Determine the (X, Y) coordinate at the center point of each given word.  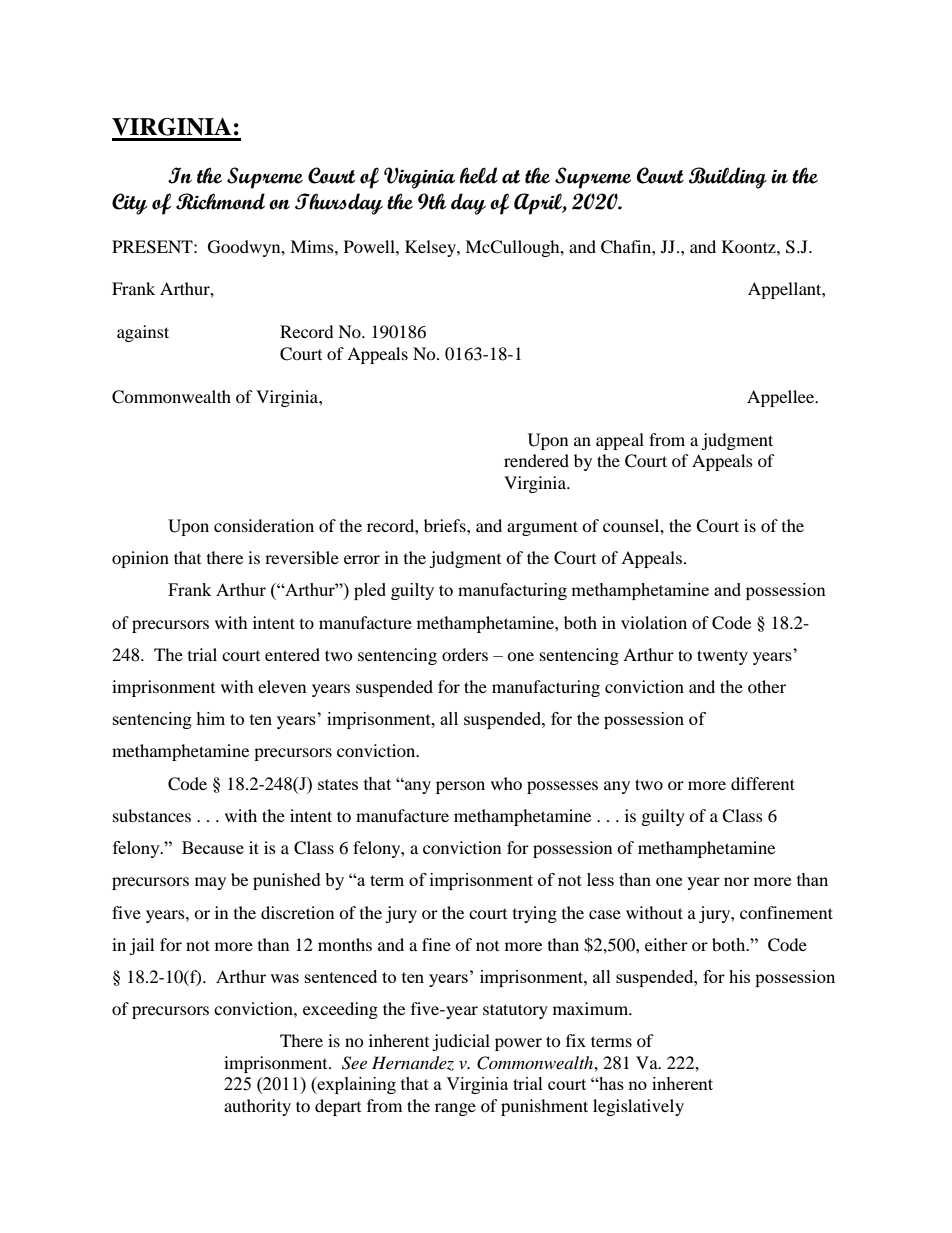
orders (465, 654)
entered (292, 654)
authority (257, 1107)
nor (736, 881)
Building (728, 178)
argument (542, 528)
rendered (536, 460)
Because (213, 847)
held (479, 175)
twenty (722, 657)
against (143, 333)
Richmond (220, 201)
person (460, 787)
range (455, 1109)
